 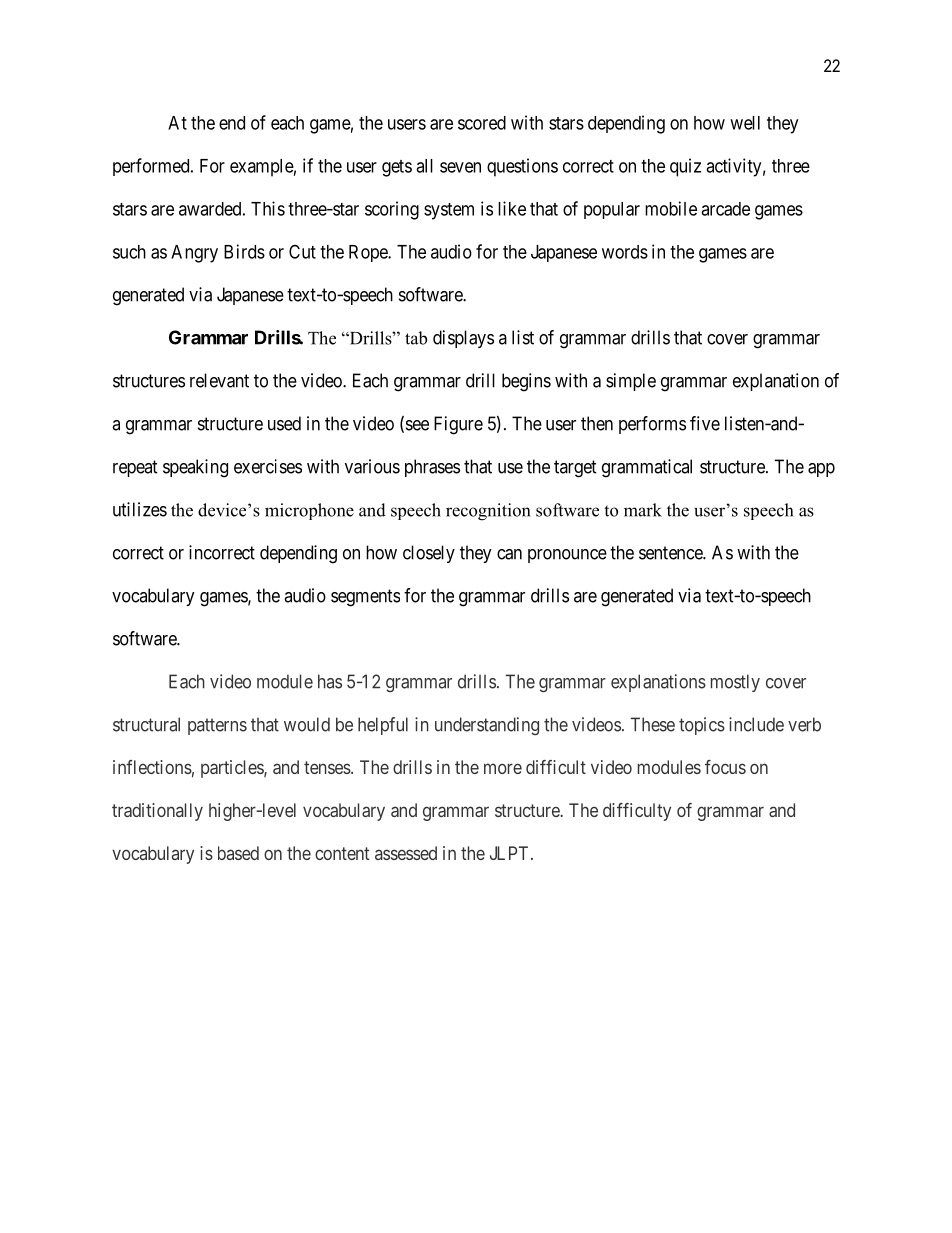 What do you see at coordinates (482, 123) in the image?
I see `scored` at bounding box center [482, 123].
